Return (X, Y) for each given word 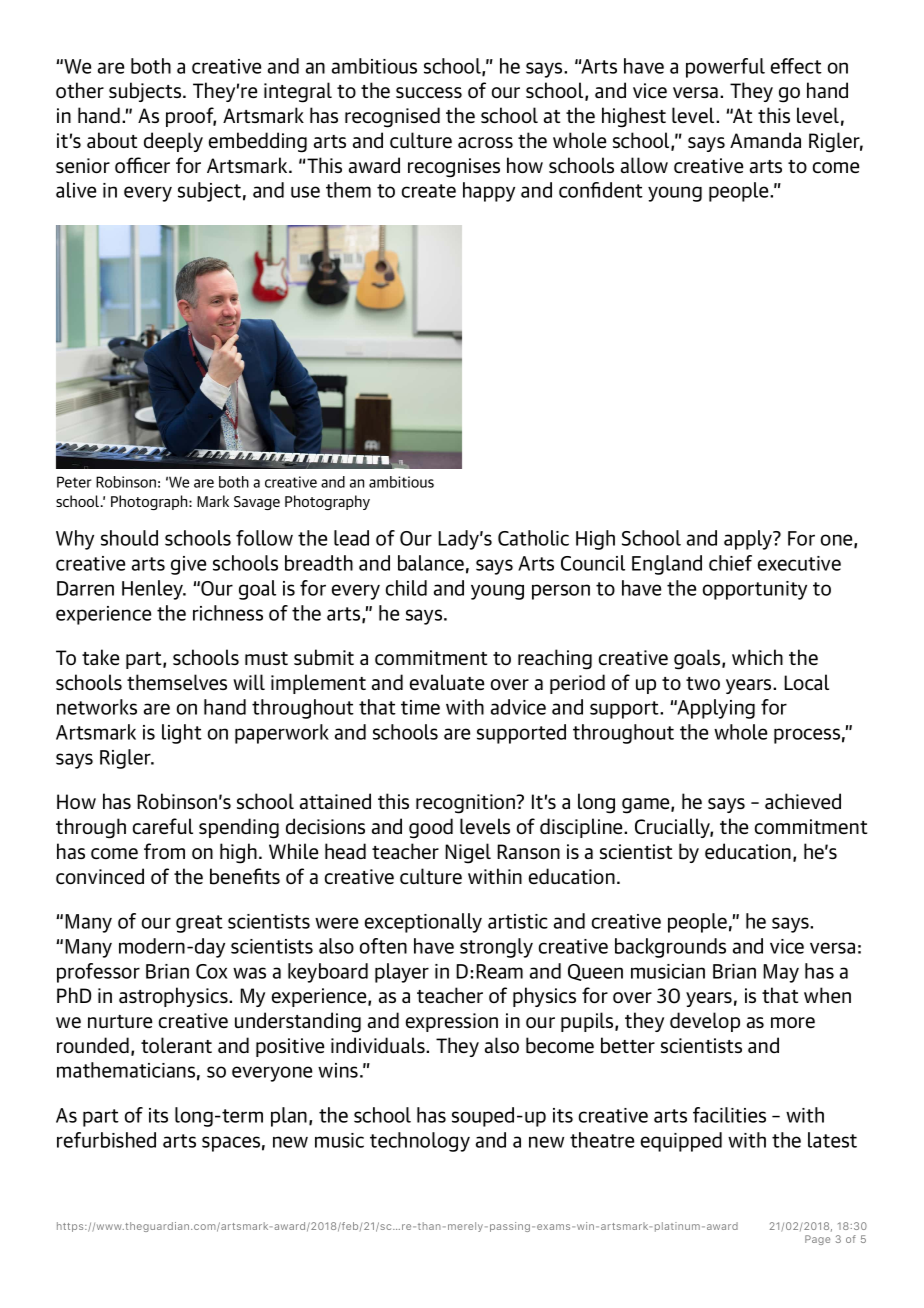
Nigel (468, 853)
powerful (725, 68)
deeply (173, 142)
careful (163, 826)
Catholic (533, 538)
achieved (803, 801)
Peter (74, 482)
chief (730, 563)
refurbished (106, 1140)
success (429, 92)
